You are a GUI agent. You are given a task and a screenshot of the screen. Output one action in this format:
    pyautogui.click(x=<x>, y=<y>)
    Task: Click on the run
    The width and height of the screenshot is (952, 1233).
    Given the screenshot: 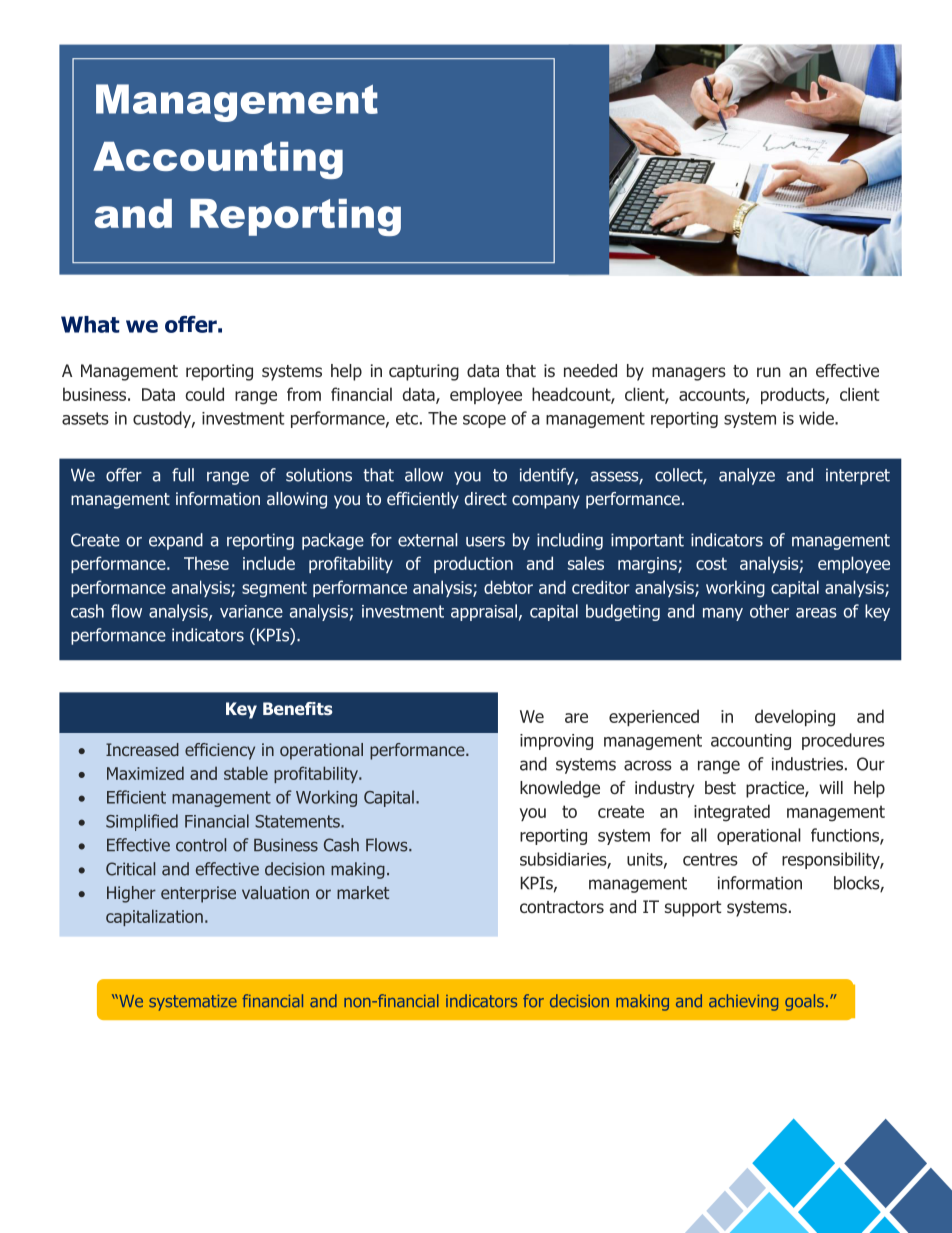 What is the action you would take?
    pyautogui.click(x=769, y=372)
